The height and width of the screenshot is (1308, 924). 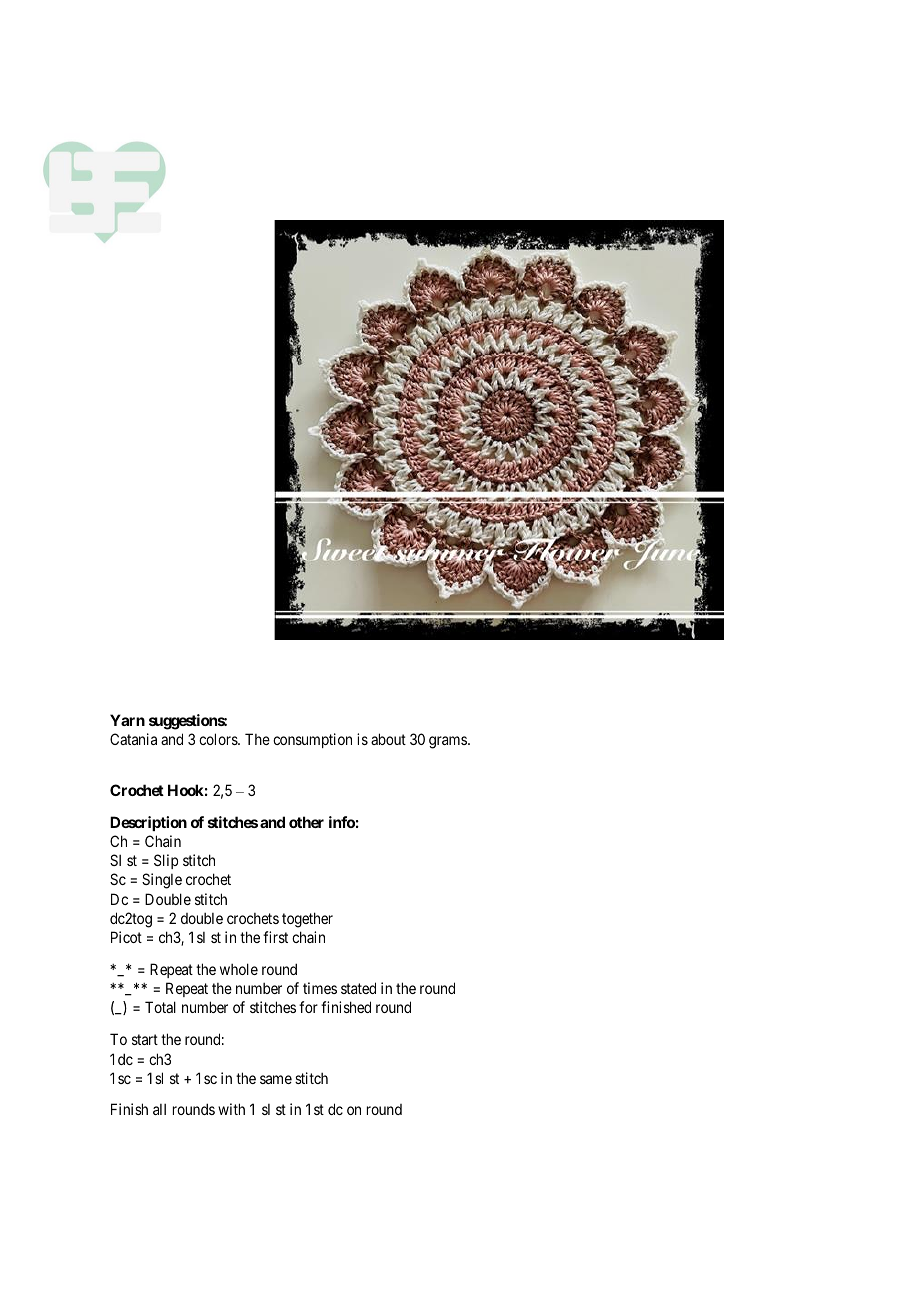 What do you see at coordinates (308, 1007) in the screenshot?
I see `for` at bounding box center [308, 1007].
